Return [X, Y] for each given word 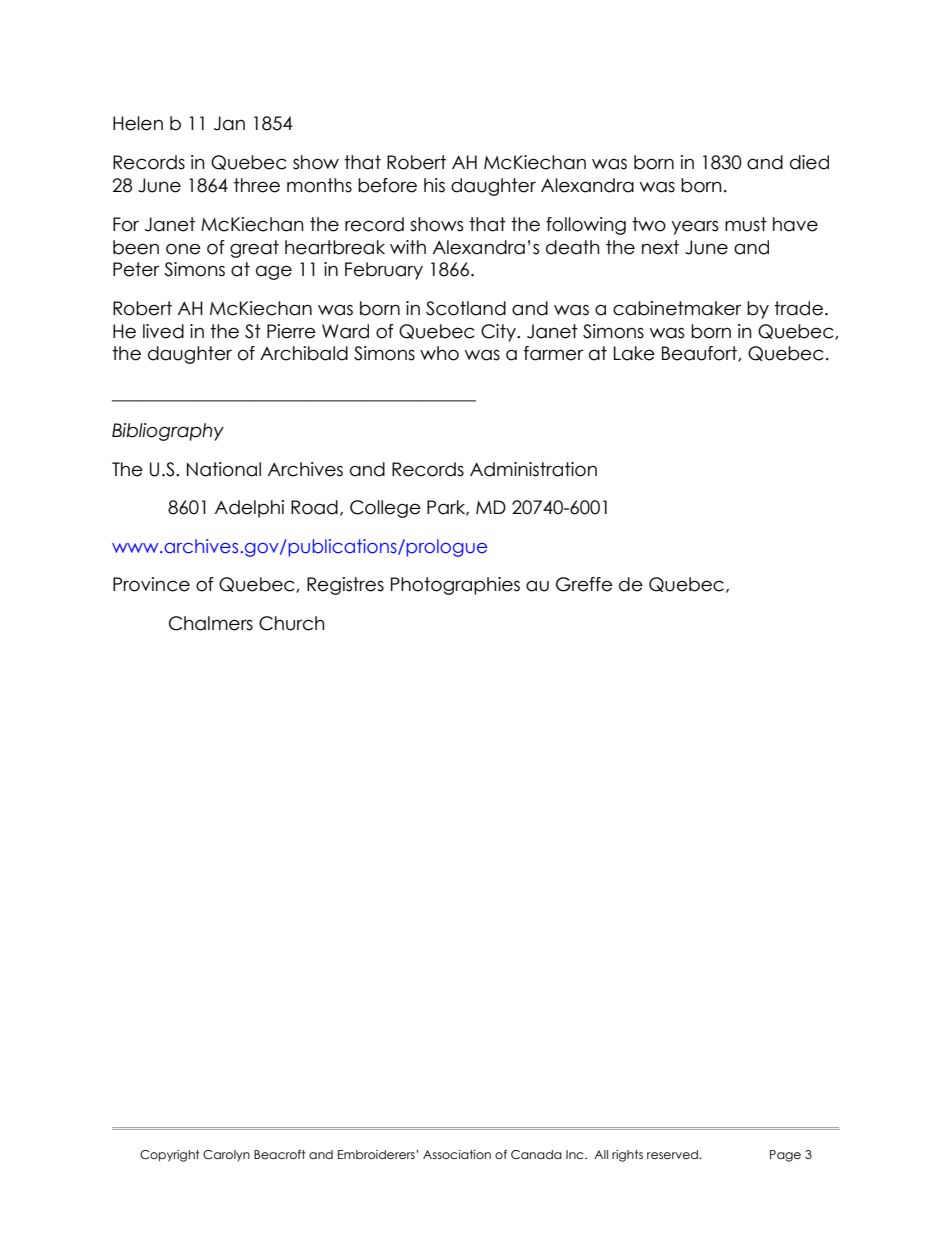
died [809, 162]
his [434, 185]
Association [457, 1154]
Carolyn [226, 1156]
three [257, 185]
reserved [673, 1154]
